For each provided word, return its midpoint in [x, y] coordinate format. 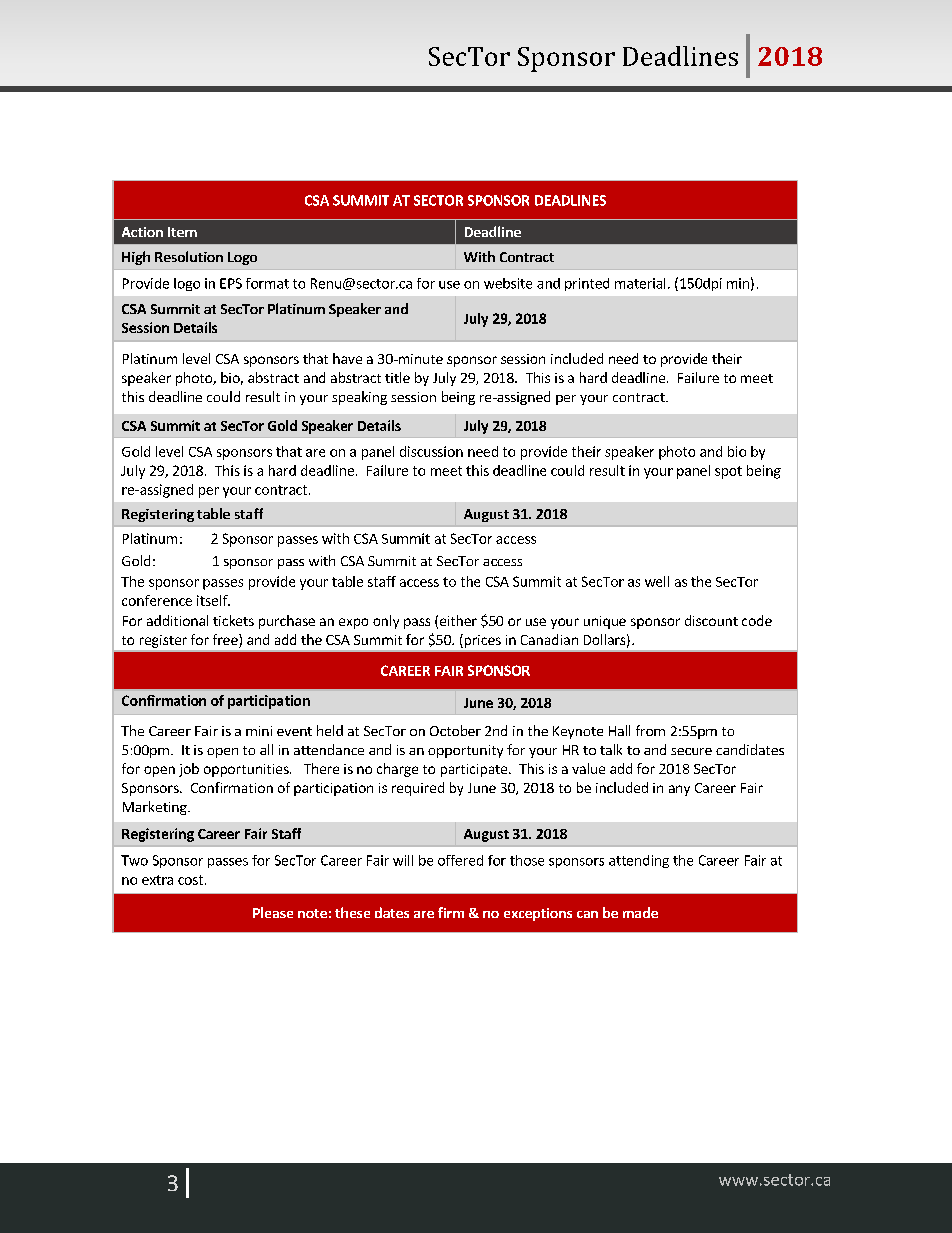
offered [460, 860]
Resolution [189, 256]
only [386, 622]
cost [190, 880]
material [640, 283]
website [508, 283]
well [657, 581]
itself [213, 600]
